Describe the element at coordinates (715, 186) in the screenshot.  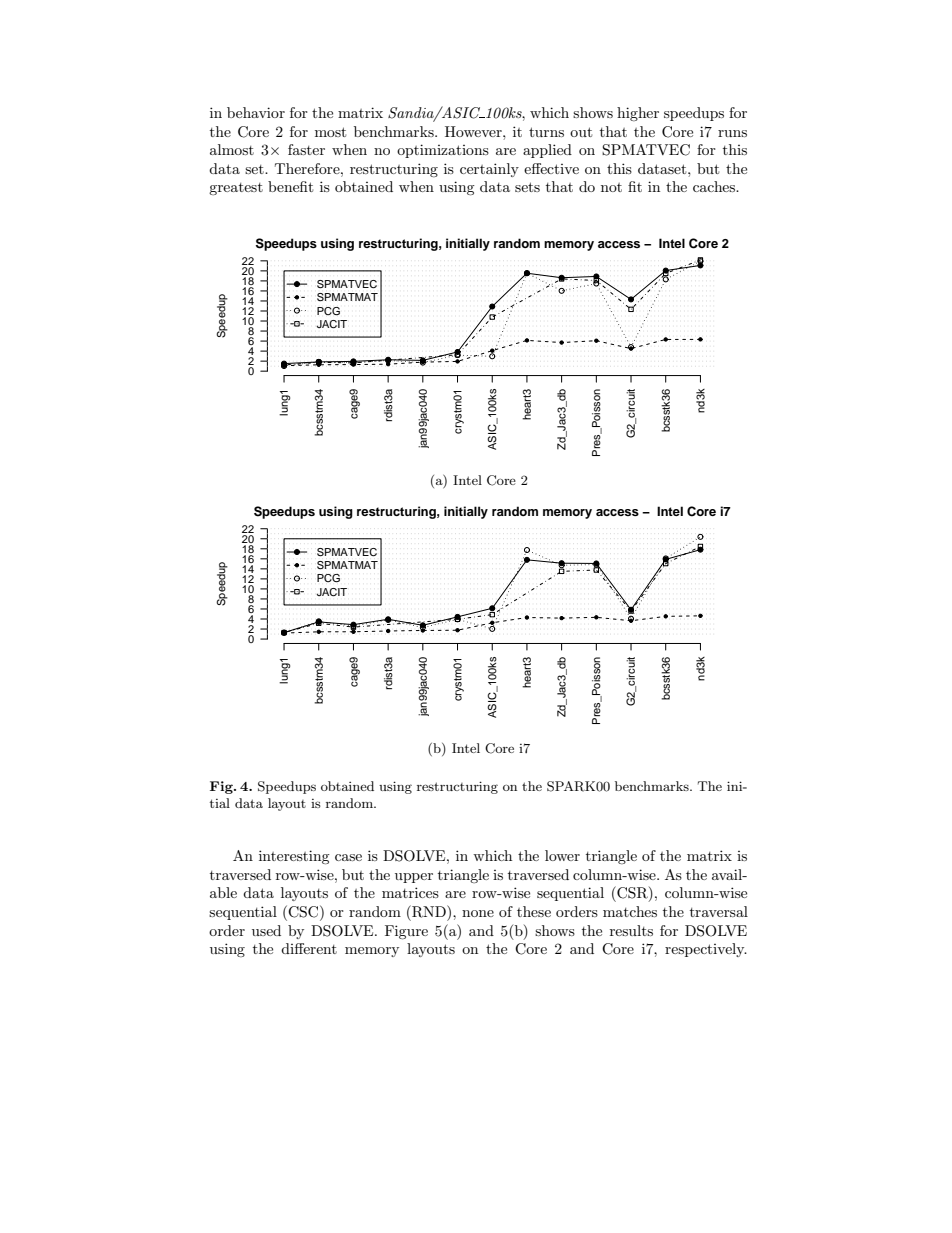
I see `caches` at that location.
